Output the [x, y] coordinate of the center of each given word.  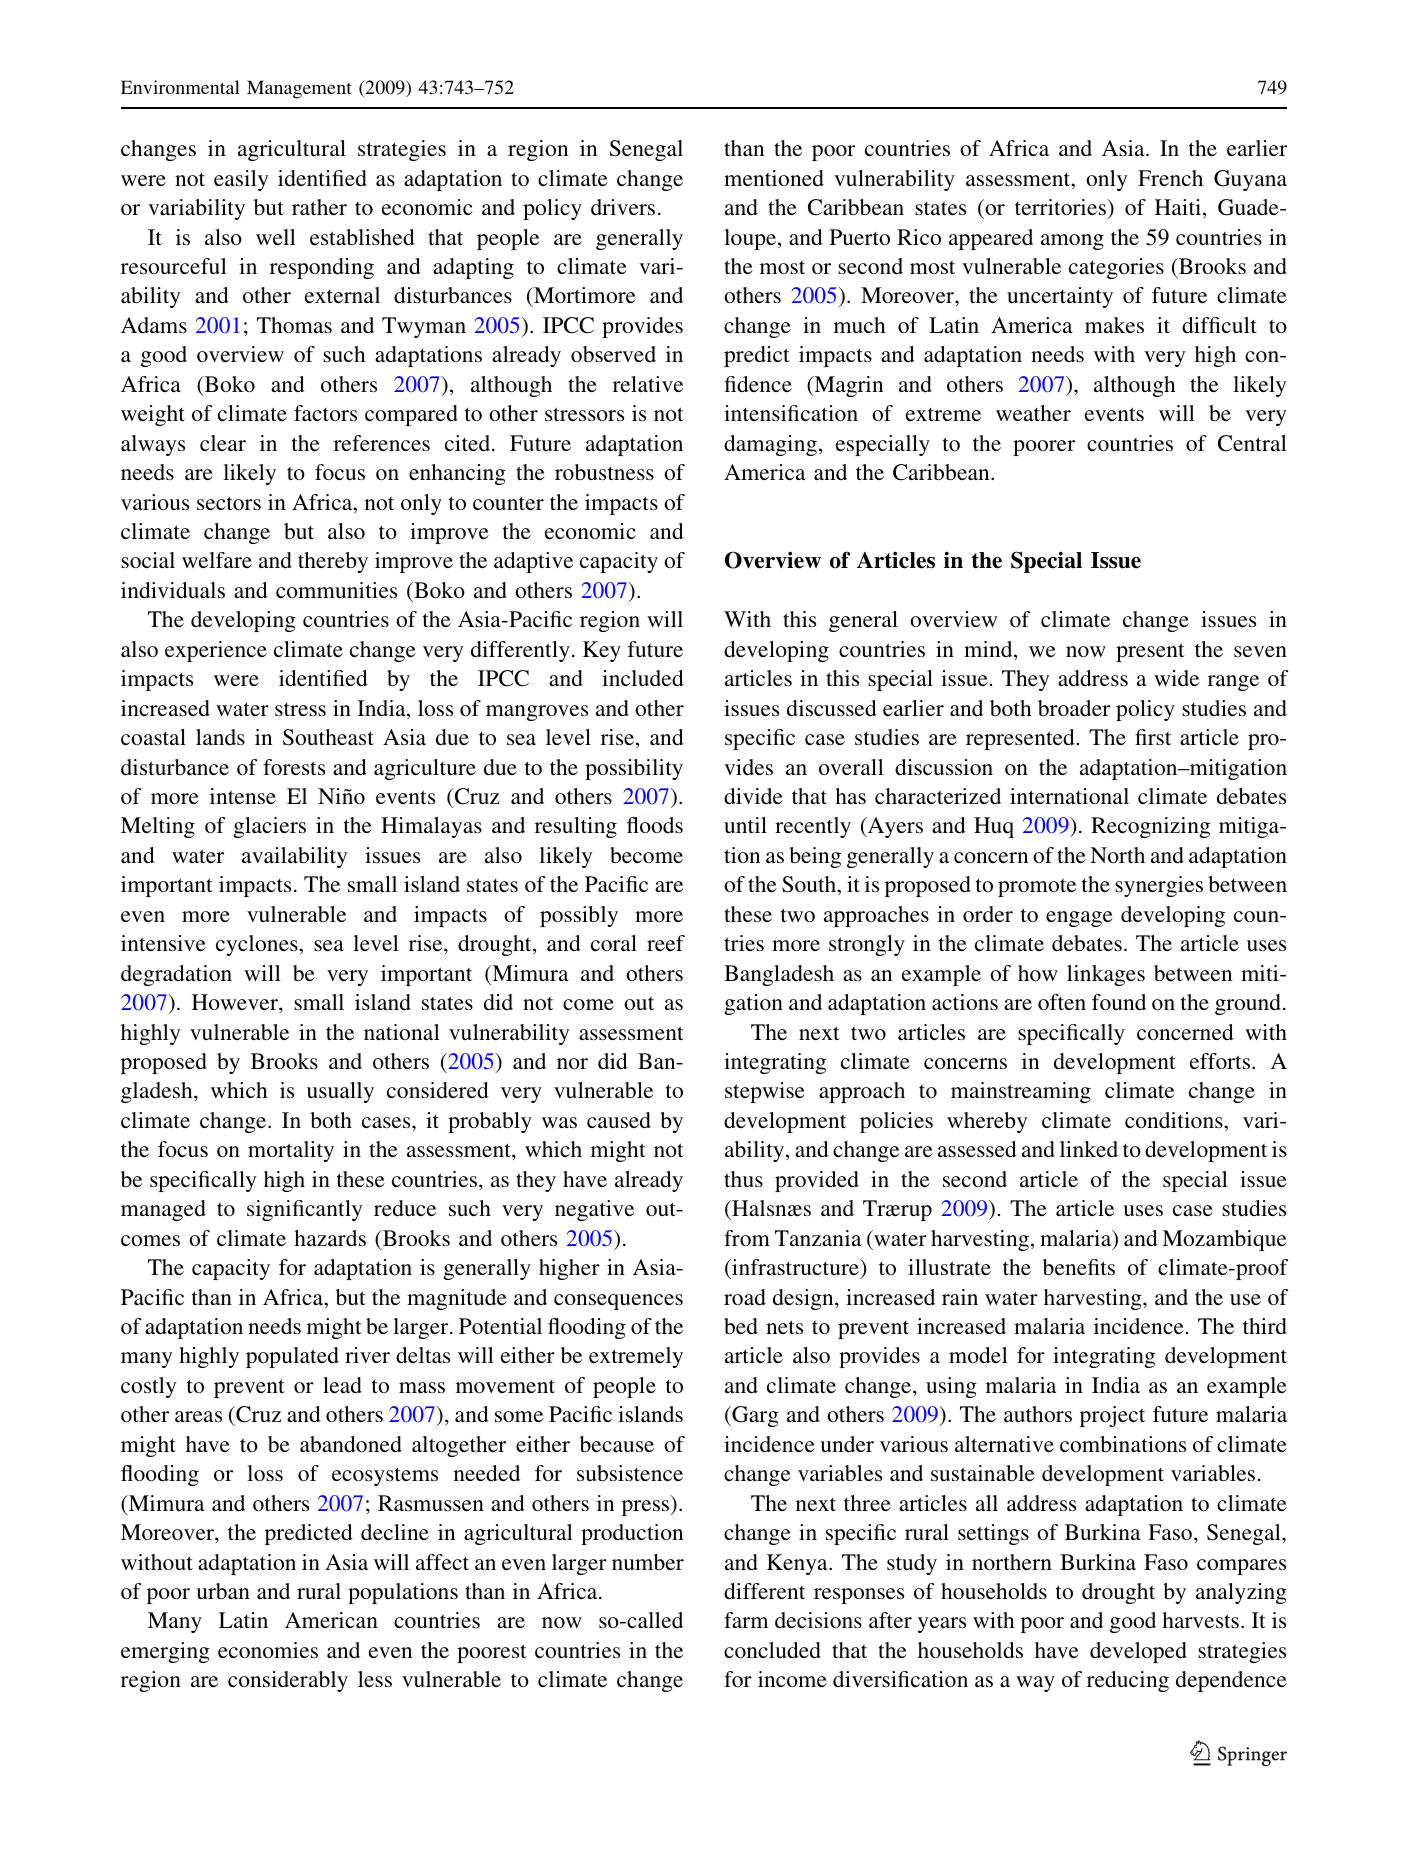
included [643, 678]
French [1170, 178]
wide [1176, 678]
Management [299, 89]
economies [268, 1650]
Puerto [860, 237]
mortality [291, 1151]
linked [1089, 1149]
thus [743, 1179]
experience [216, 651]
